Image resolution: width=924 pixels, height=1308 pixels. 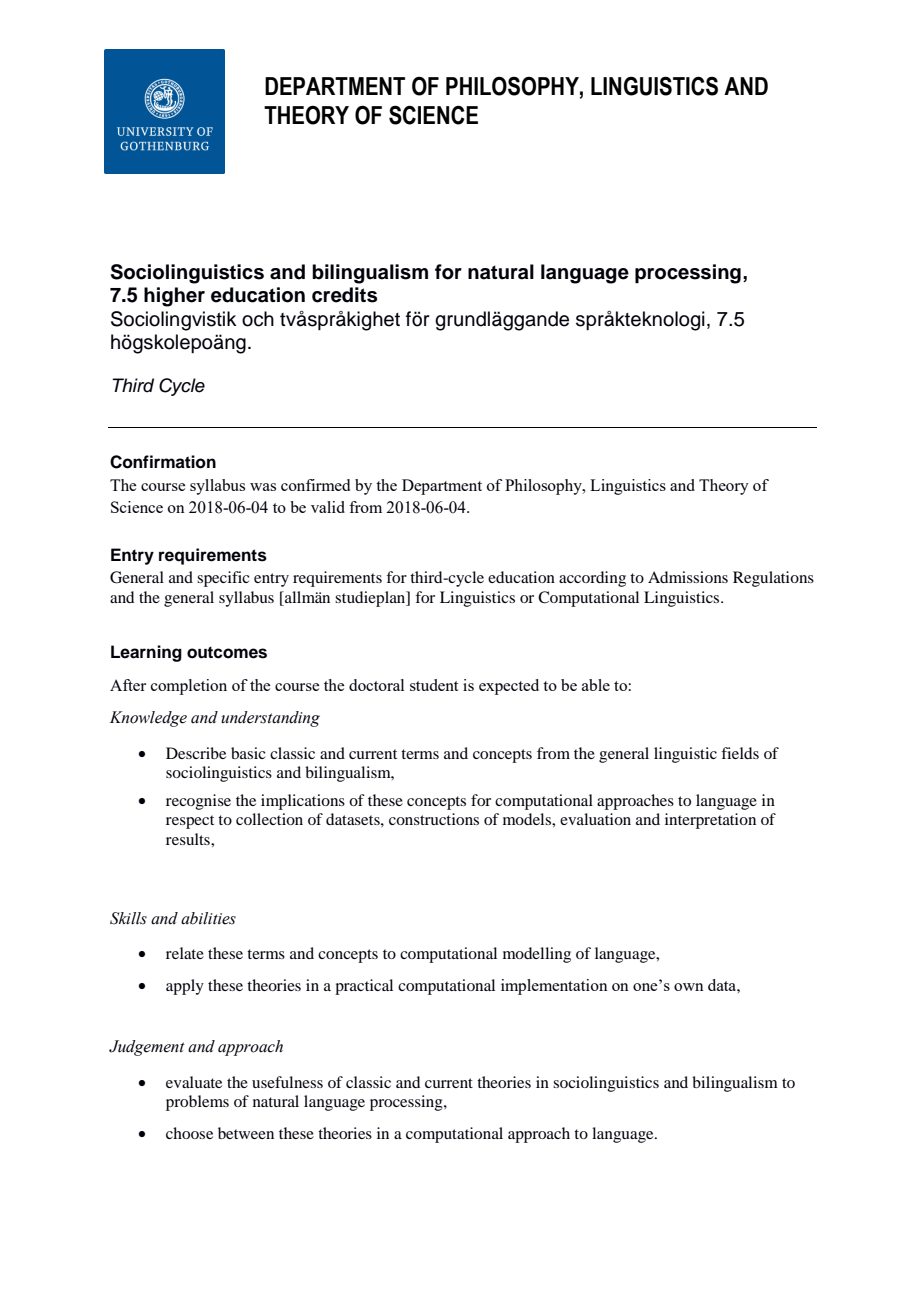 I want to click on credits, so click(x=344, y=295).
